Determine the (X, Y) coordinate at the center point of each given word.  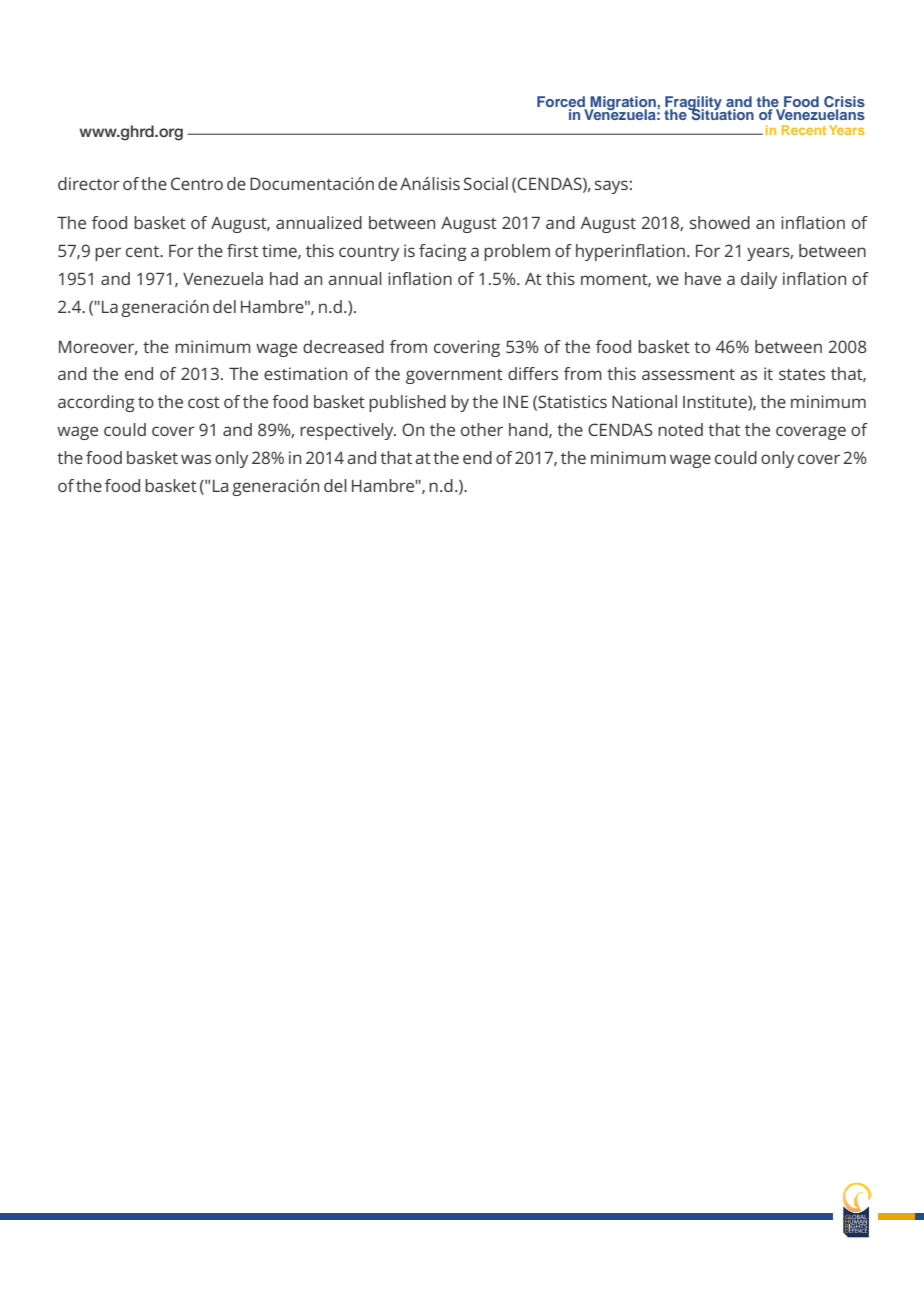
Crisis (844, 101)
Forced (561, 101)
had (284, 278)
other (482, 429)
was (196, 459)
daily (759, 280)
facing (443, 252)
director (89, 183)
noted (680, 429)
